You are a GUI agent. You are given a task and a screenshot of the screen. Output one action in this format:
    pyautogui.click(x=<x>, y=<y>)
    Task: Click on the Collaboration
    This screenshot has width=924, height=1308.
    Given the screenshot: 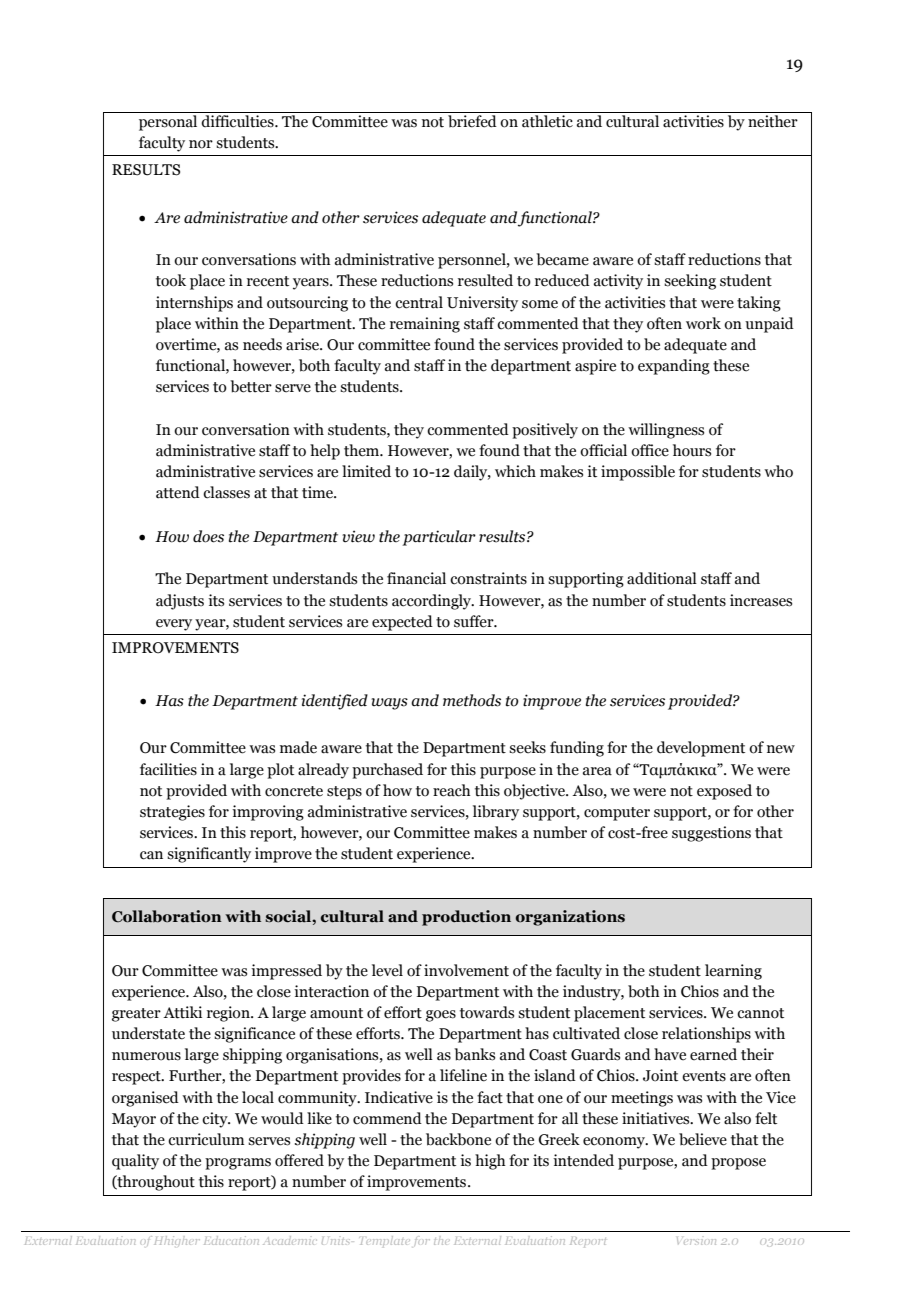 What is the action you would take?
    pyautogui.click(x=167, y=916)
